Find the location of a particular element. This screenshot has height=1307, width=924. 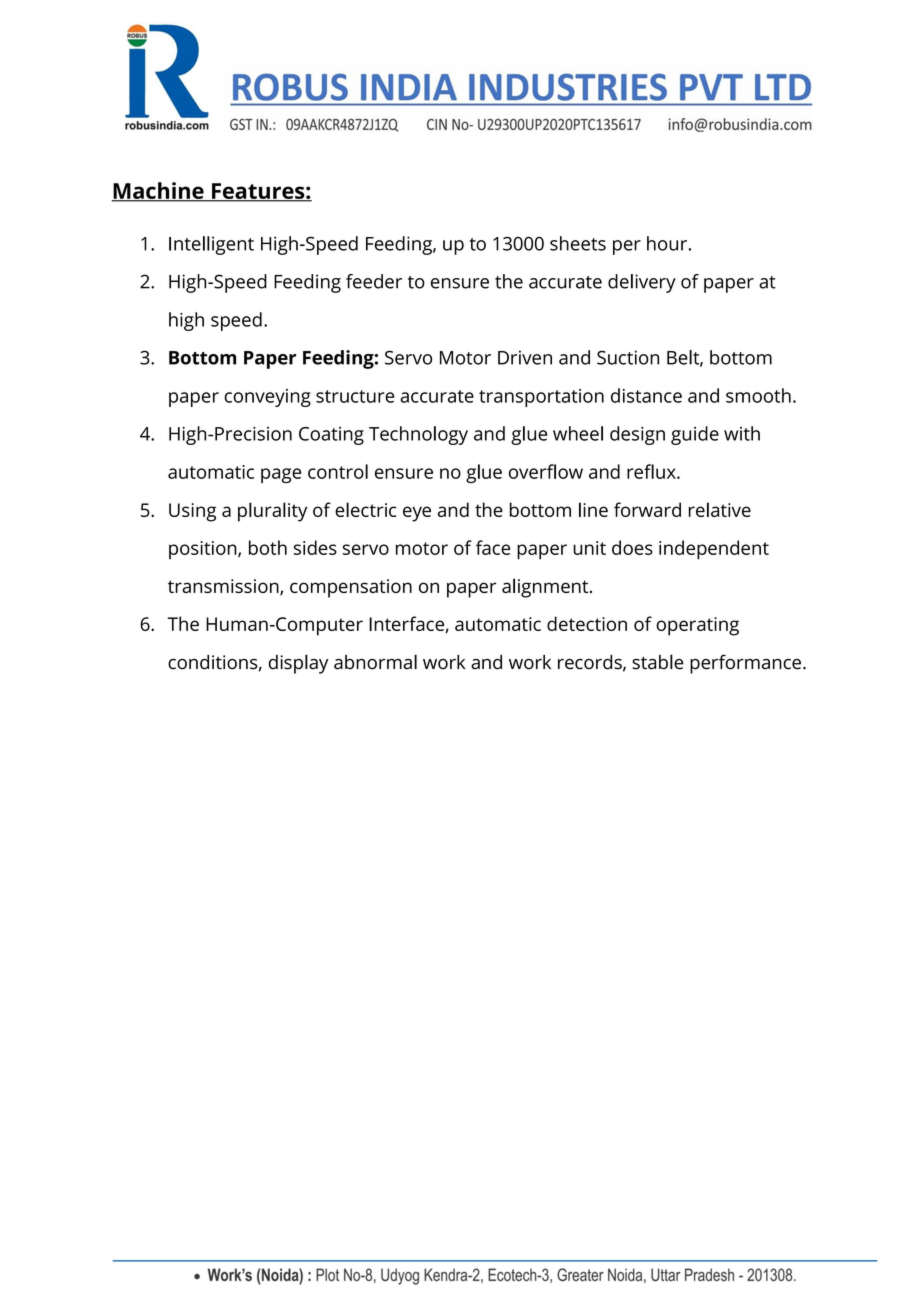

abnormal is located at coordinates (375, 662).
